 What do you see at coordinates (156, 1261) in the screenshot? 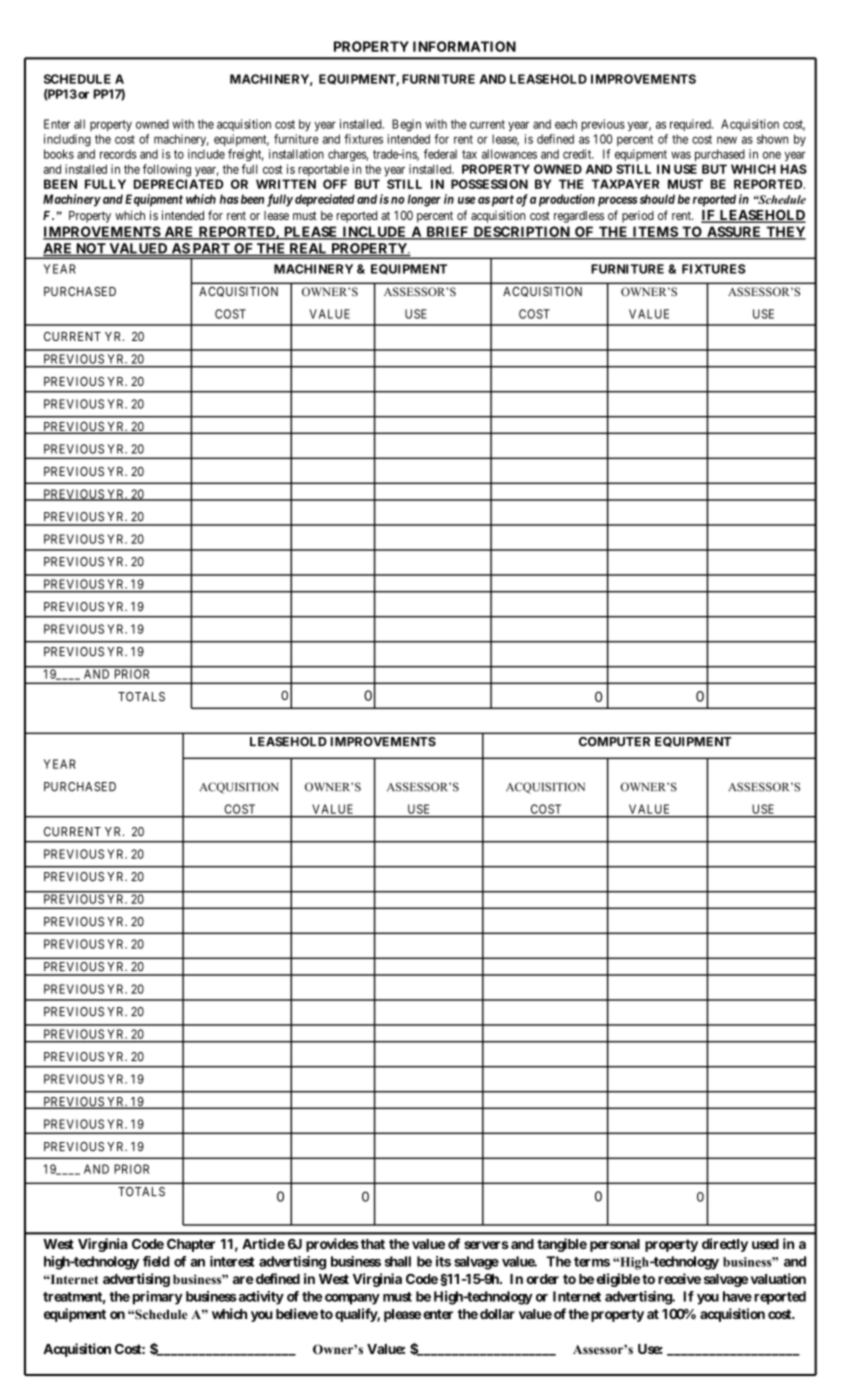
I see `field` at bounding box center [156, 1261].
